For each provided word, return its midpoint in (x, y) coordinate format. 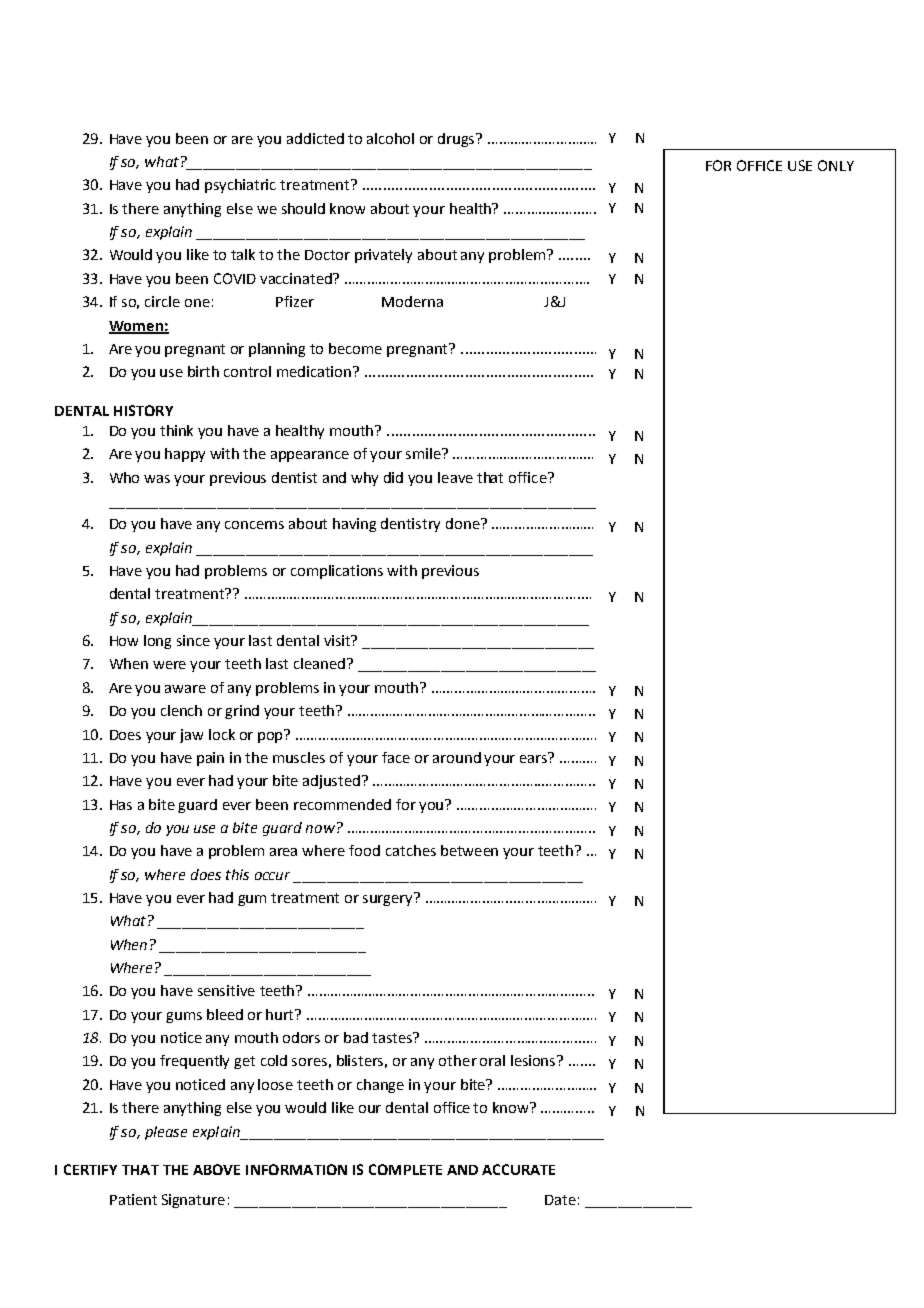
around (457, 757)
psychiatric (240, 186)
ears (535, 757)
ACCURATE (518, 1169)
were (169, 665)
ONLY (836, 165)
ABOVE (216, 1169)
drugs (457, 140)
